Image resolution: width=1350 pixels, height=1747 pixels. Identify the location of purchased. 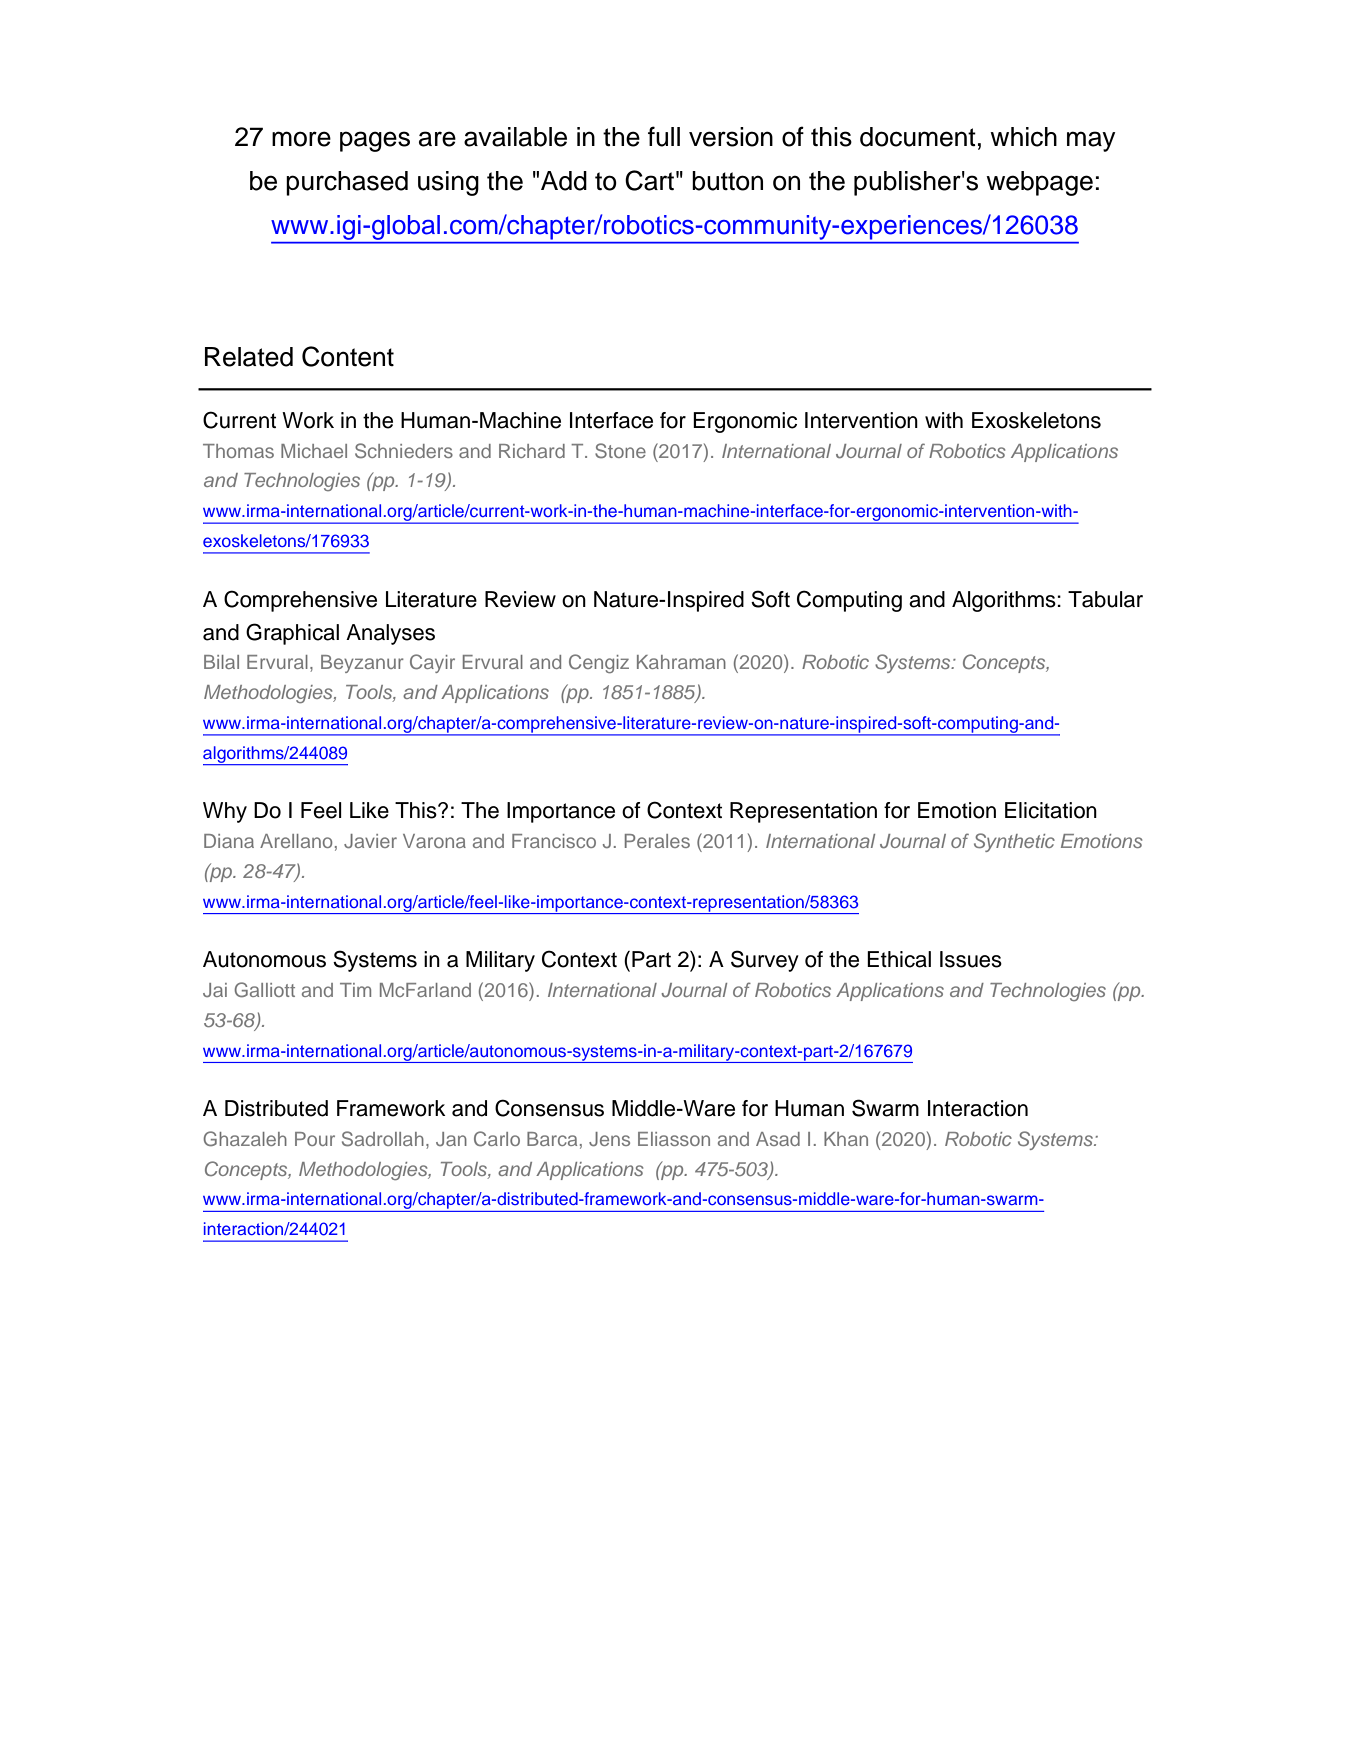
(347, 183).
